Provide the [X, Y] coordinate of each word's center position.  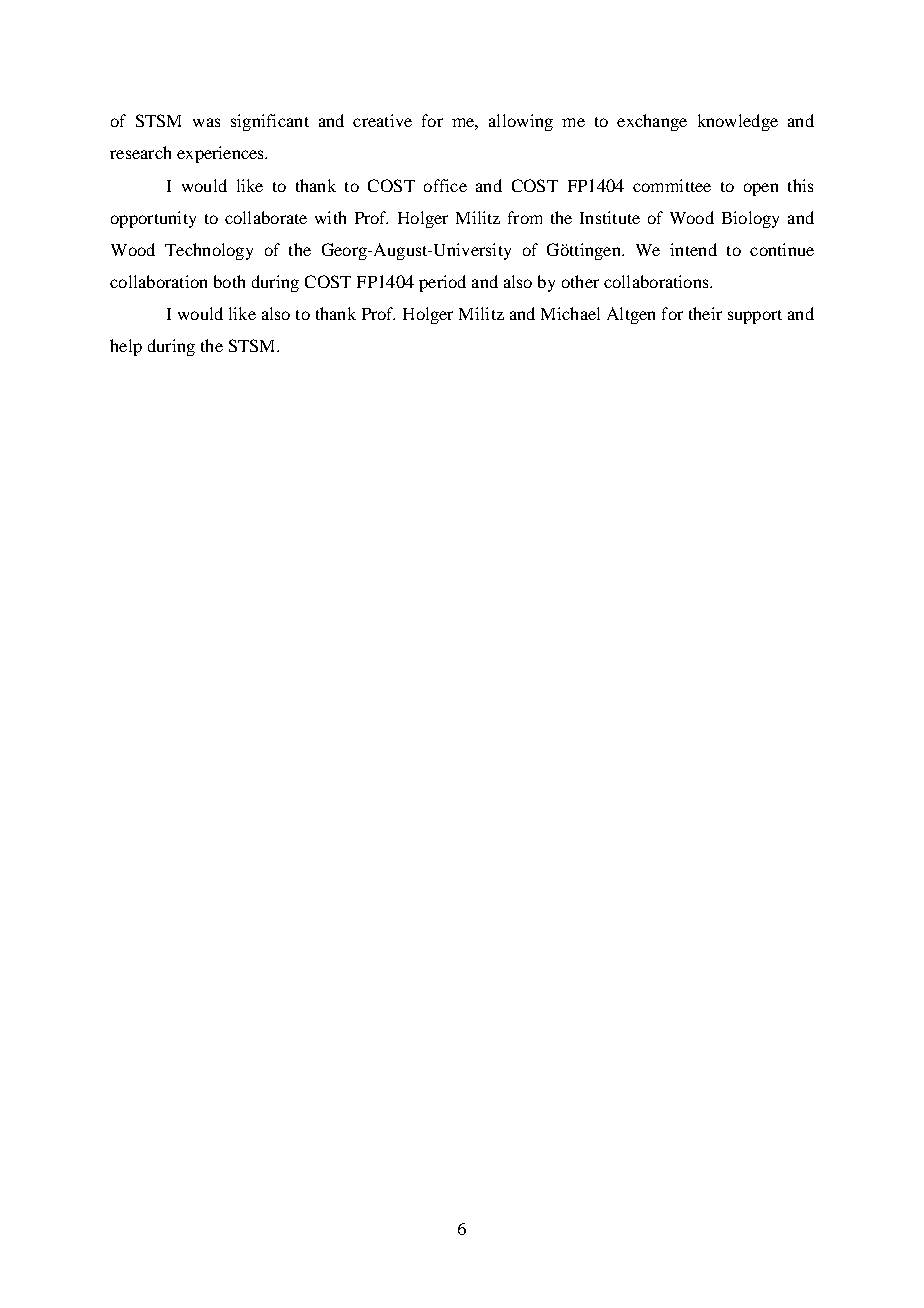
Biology [750, 219]
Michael [570, 313]
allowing [521, 122]
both [229, 281]
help [126, 347]
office [445, 185]
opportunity [153, 219]
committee [672, 185]
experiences [222, 154]
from [525, 217]
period [442, 283]
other [580, 281]
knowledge [738, 122]
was [206, 122]
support [755, 317]
